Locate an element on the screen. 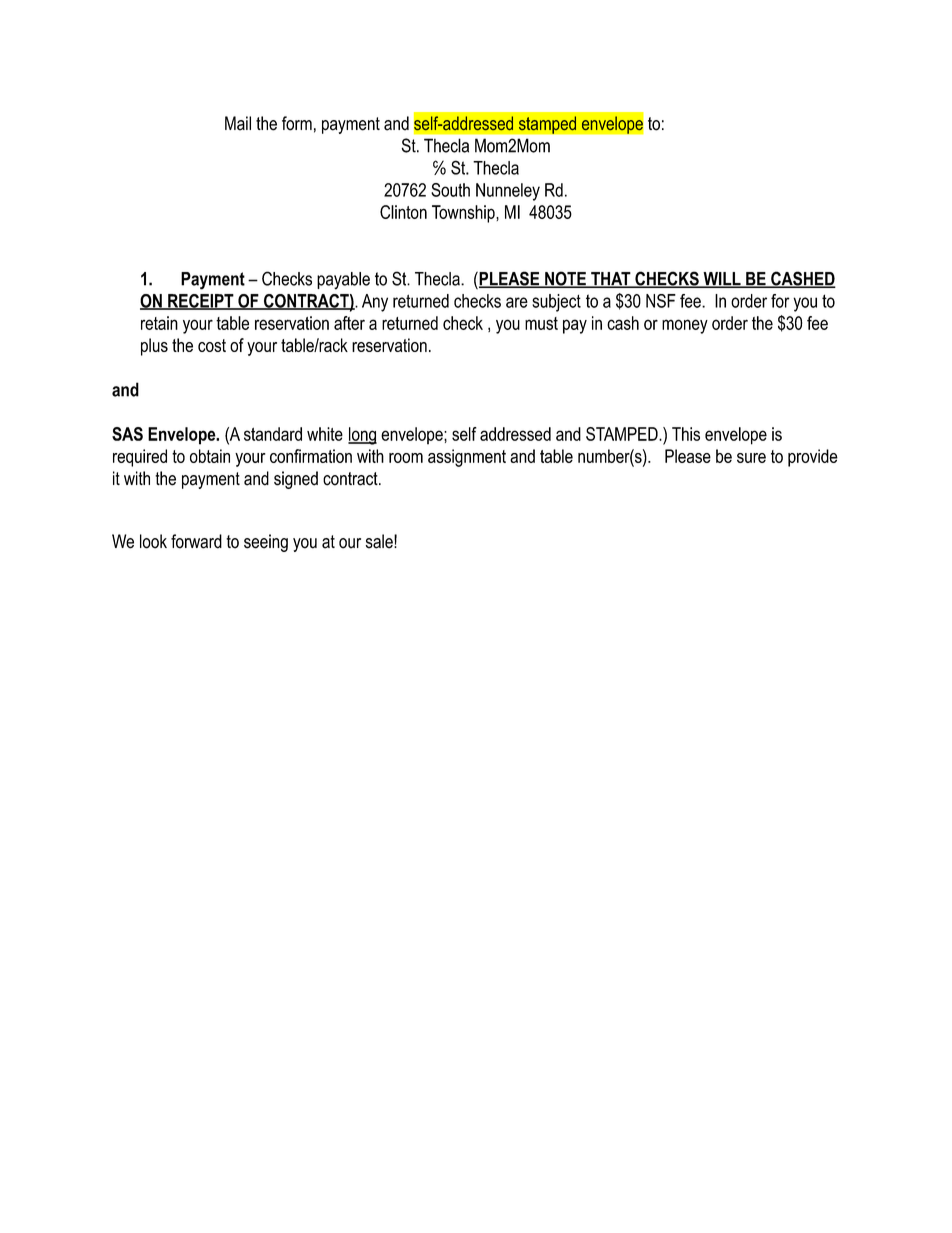 The height and width of the screenshot is (1233, 952). assignment is located at coordinates (467, 458).
